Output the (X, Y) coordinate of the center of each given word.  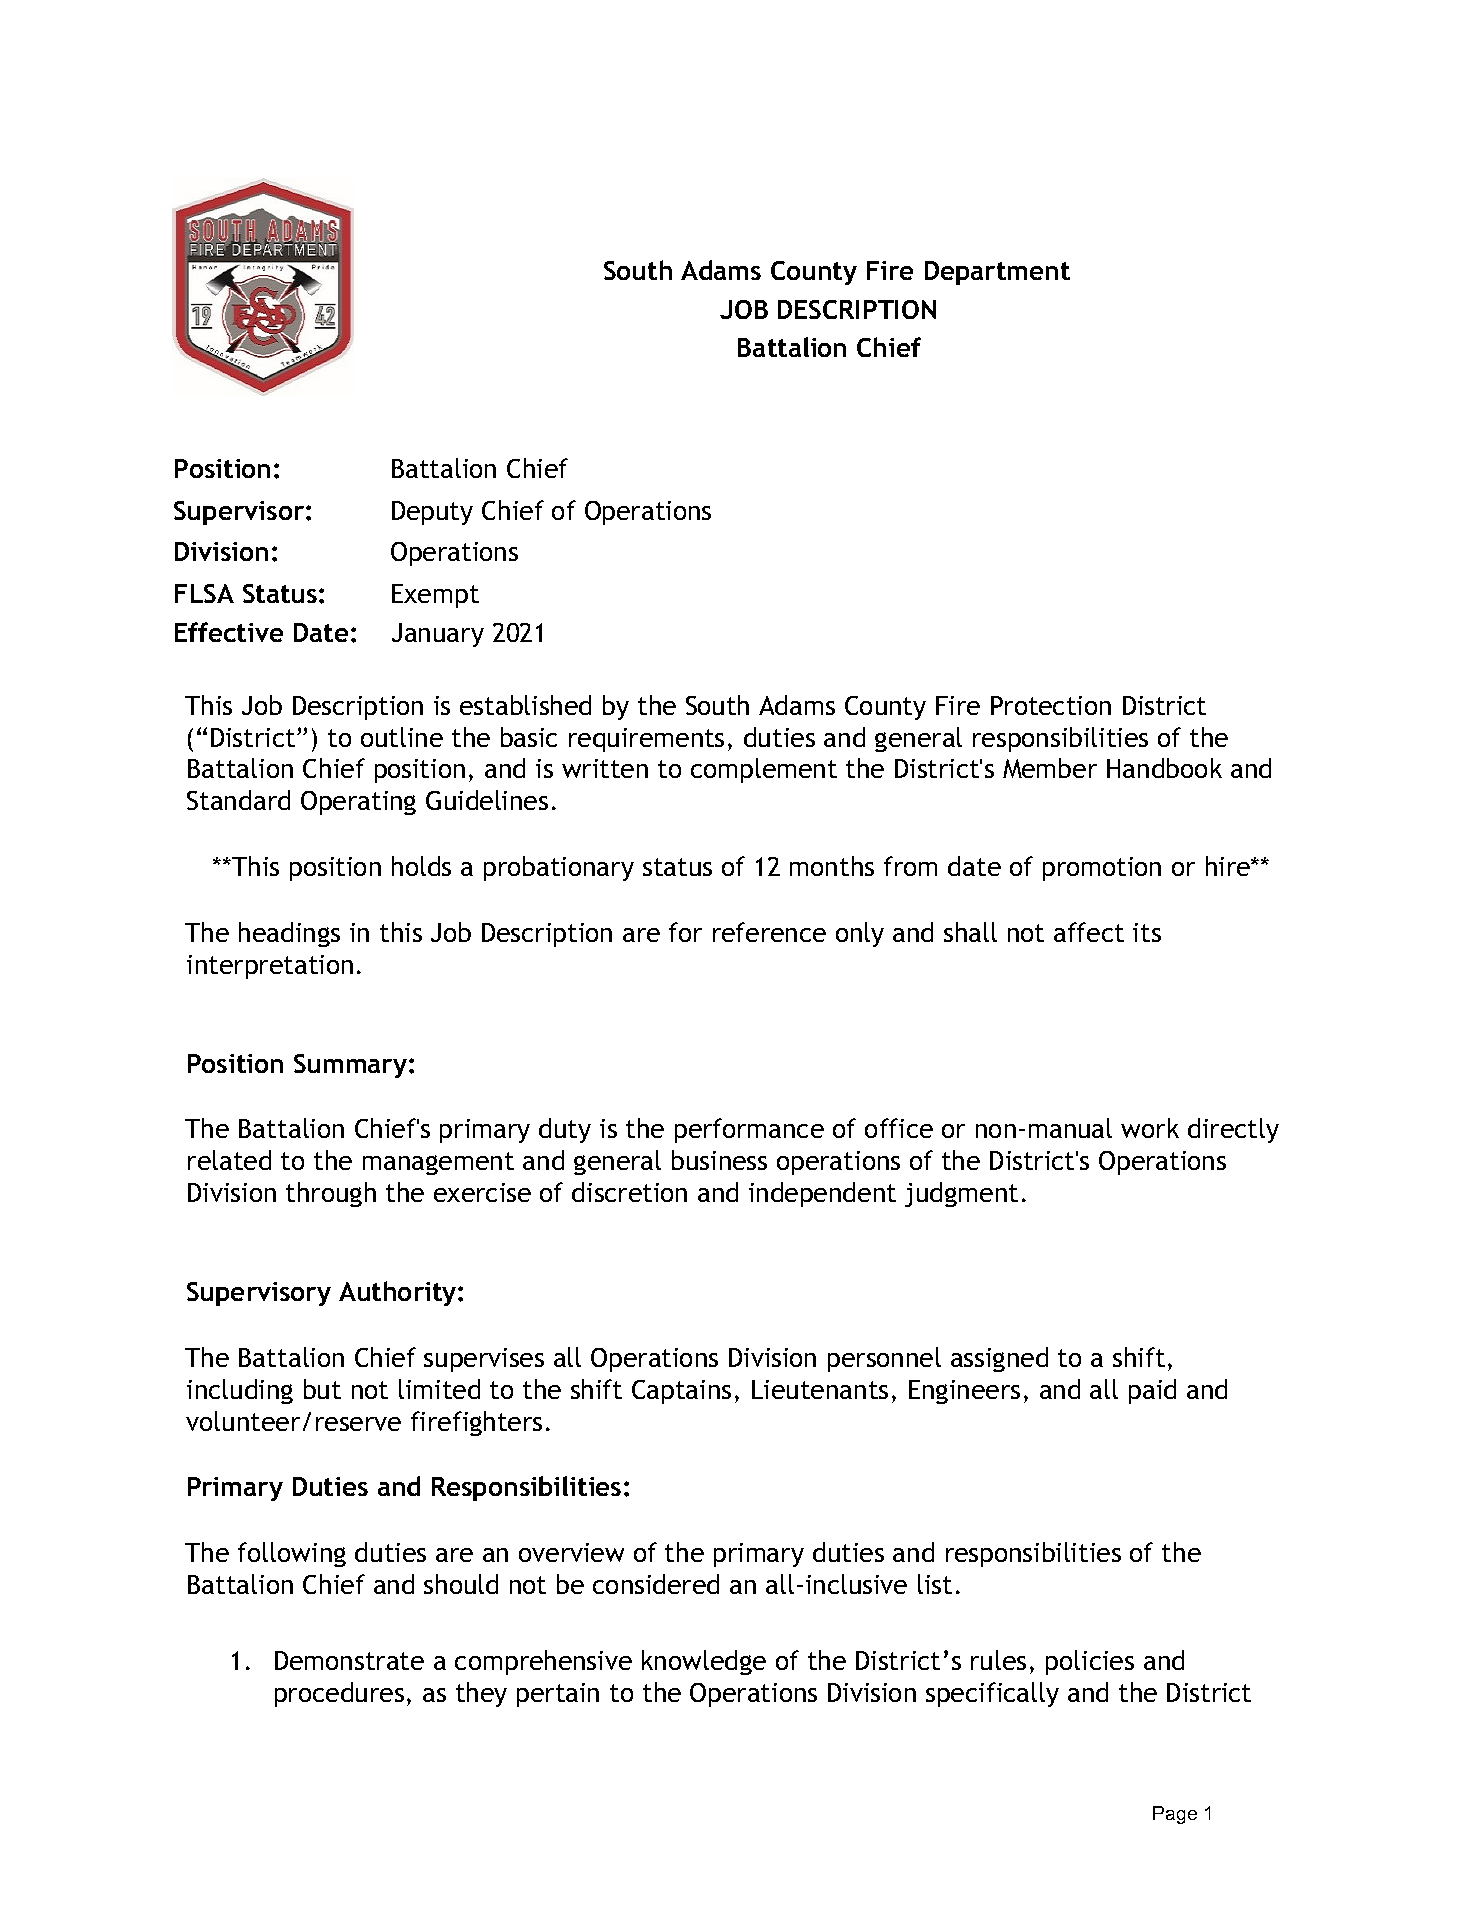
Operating (358, 803)
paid (1152, 1391)
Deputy (432, 513)
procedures (339, 1694)
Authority (399, 1293)
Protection (1051, 705)
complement (764, 770)
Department (997, 273)
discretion (629, 1192)
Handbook (1164, 768)
